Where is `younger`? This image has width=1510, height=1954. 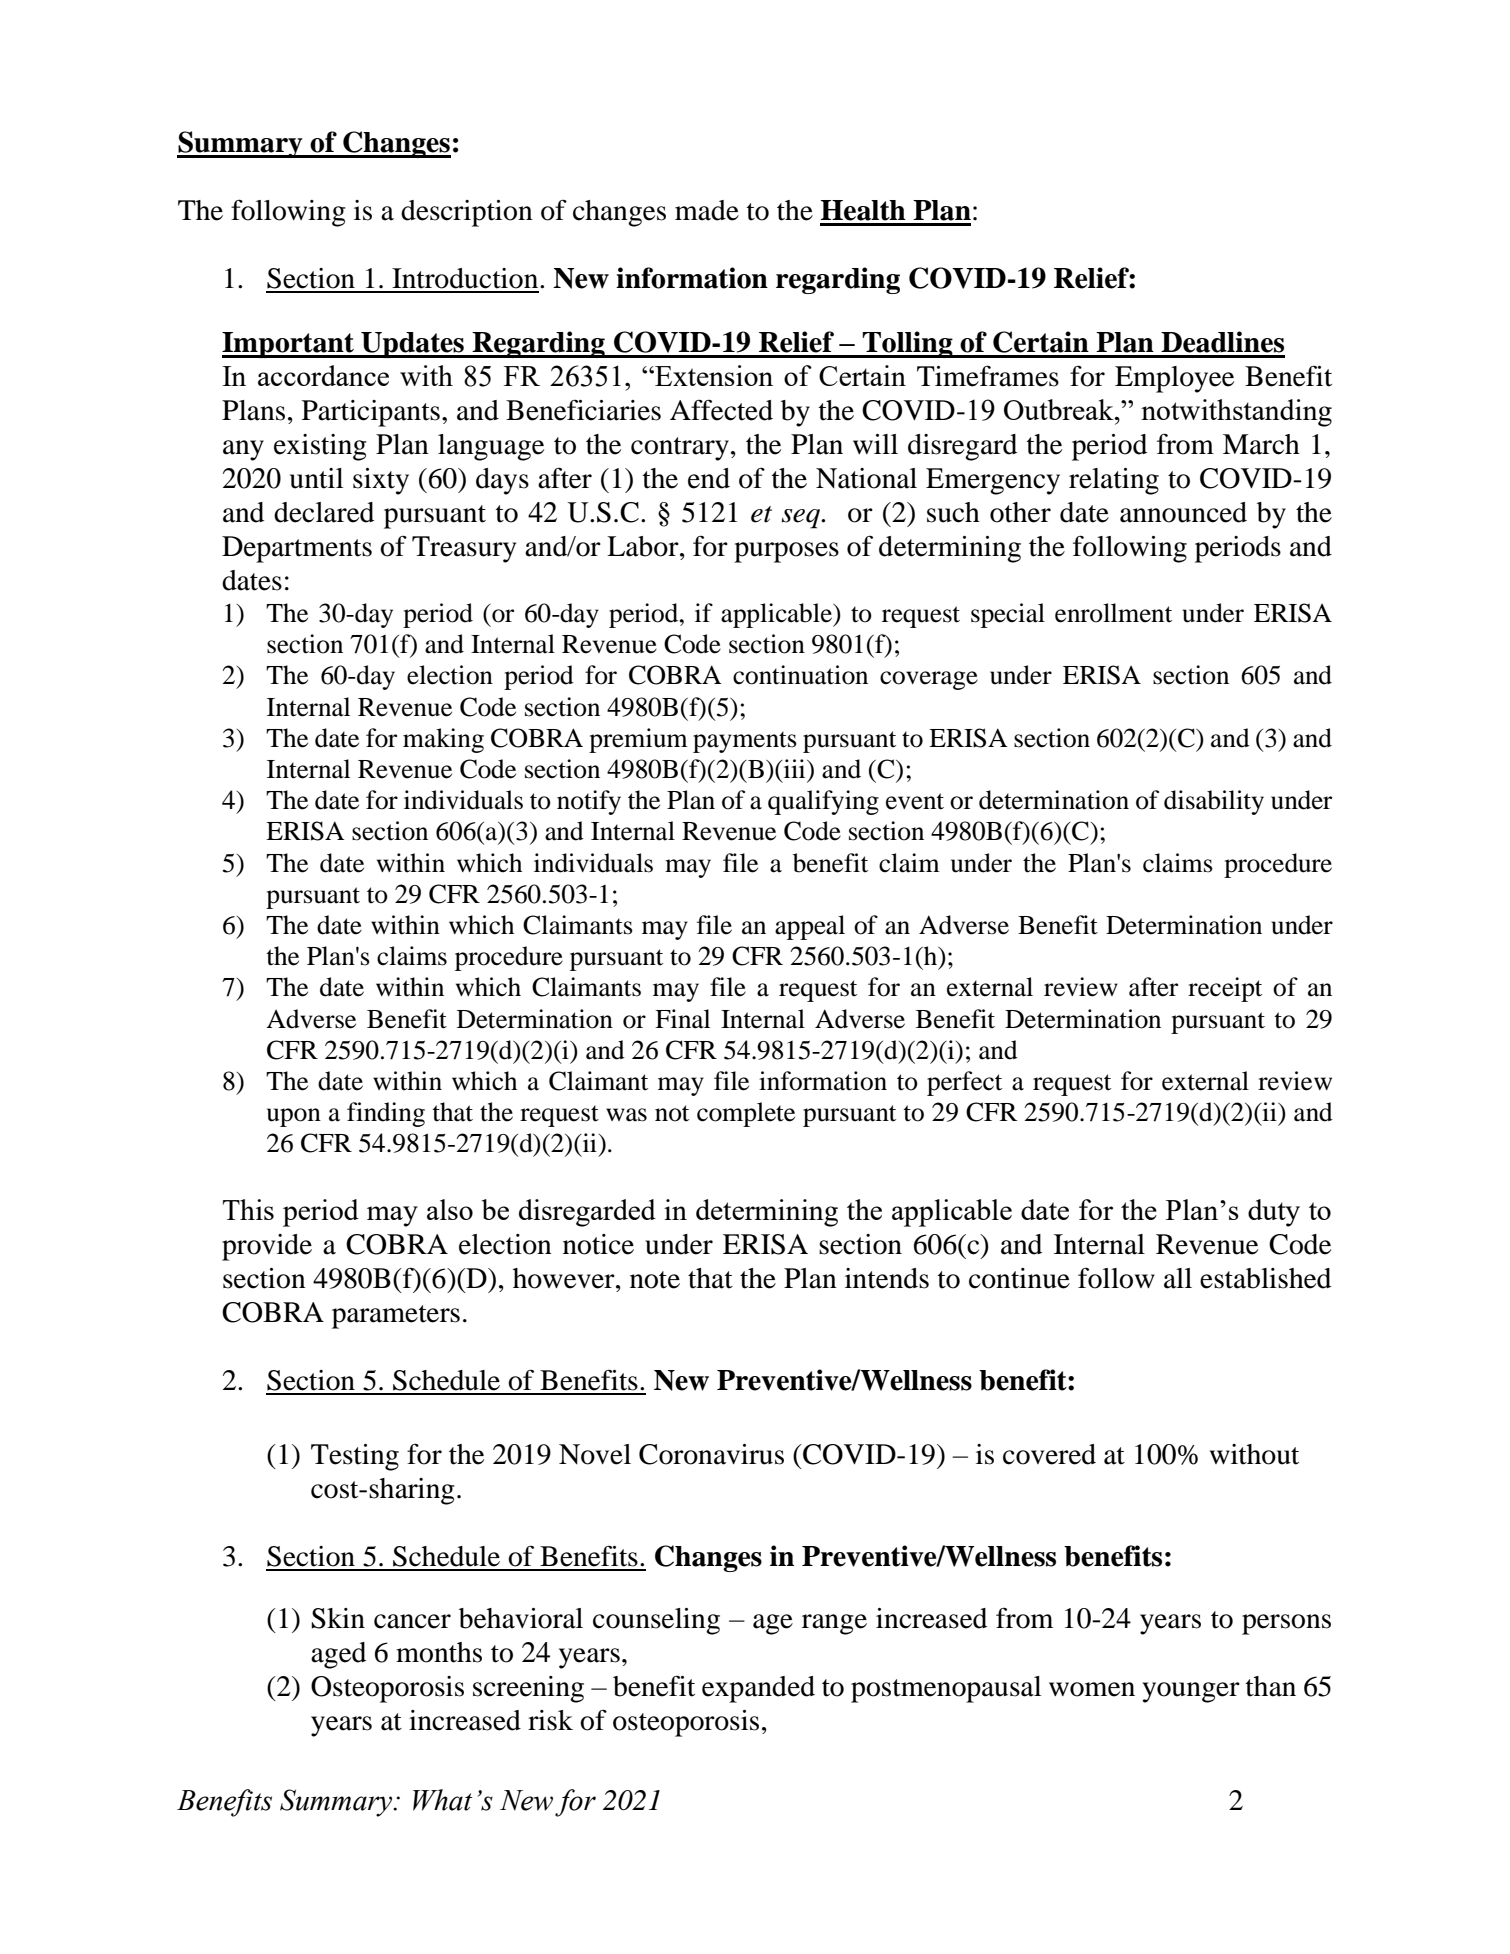 younger is located at coordinates (1191, 1692).
